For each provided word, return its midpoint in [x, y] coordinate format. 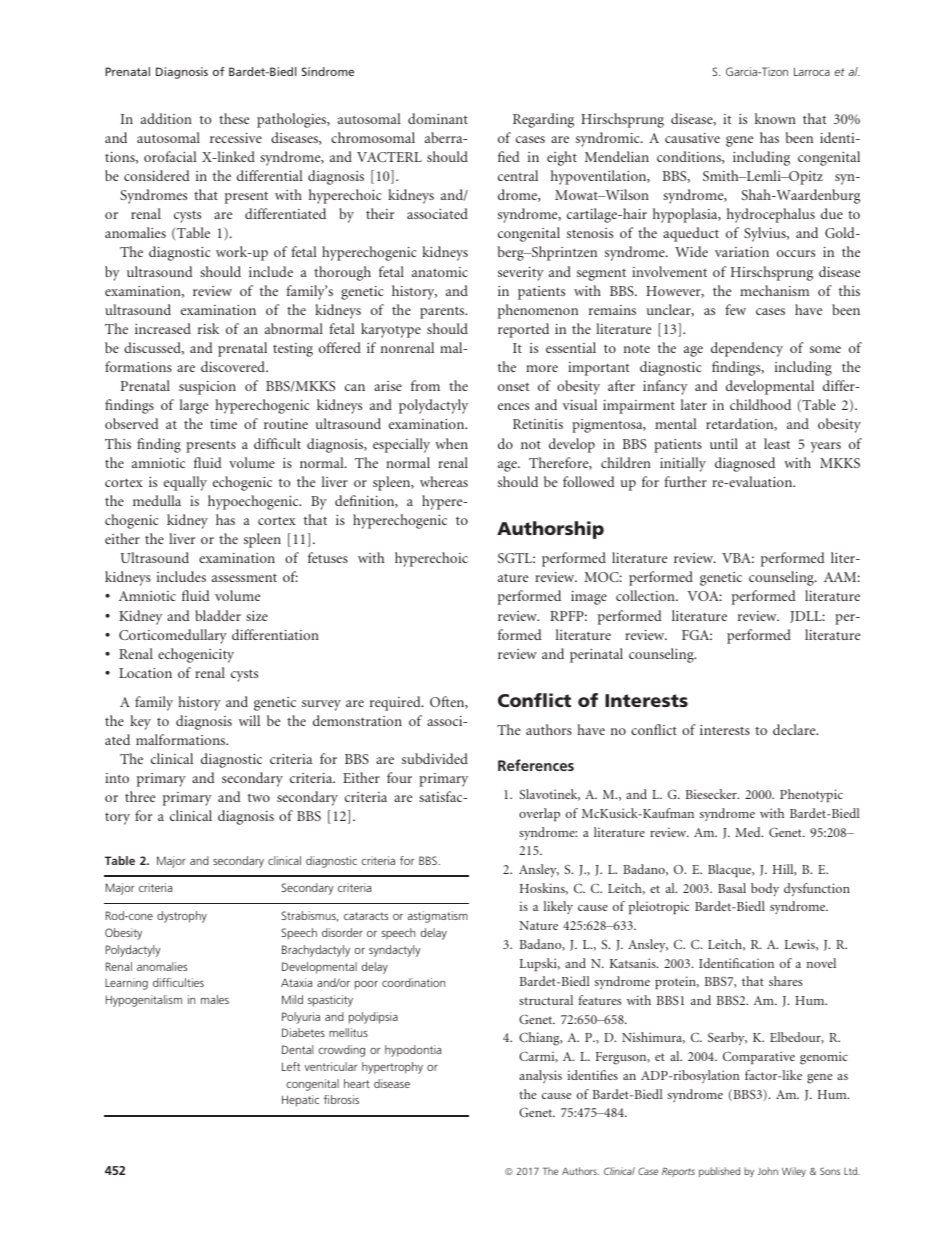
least [777, 443]
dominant [438, 118]
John [768, 1171]
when [451, 443]
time [223, 424]
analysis [540, 1076]
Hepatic [300, 1101]
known [775, 118]
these [234, 118]
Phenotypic [811, 795]
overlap [539, 814]
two [259, 797]
